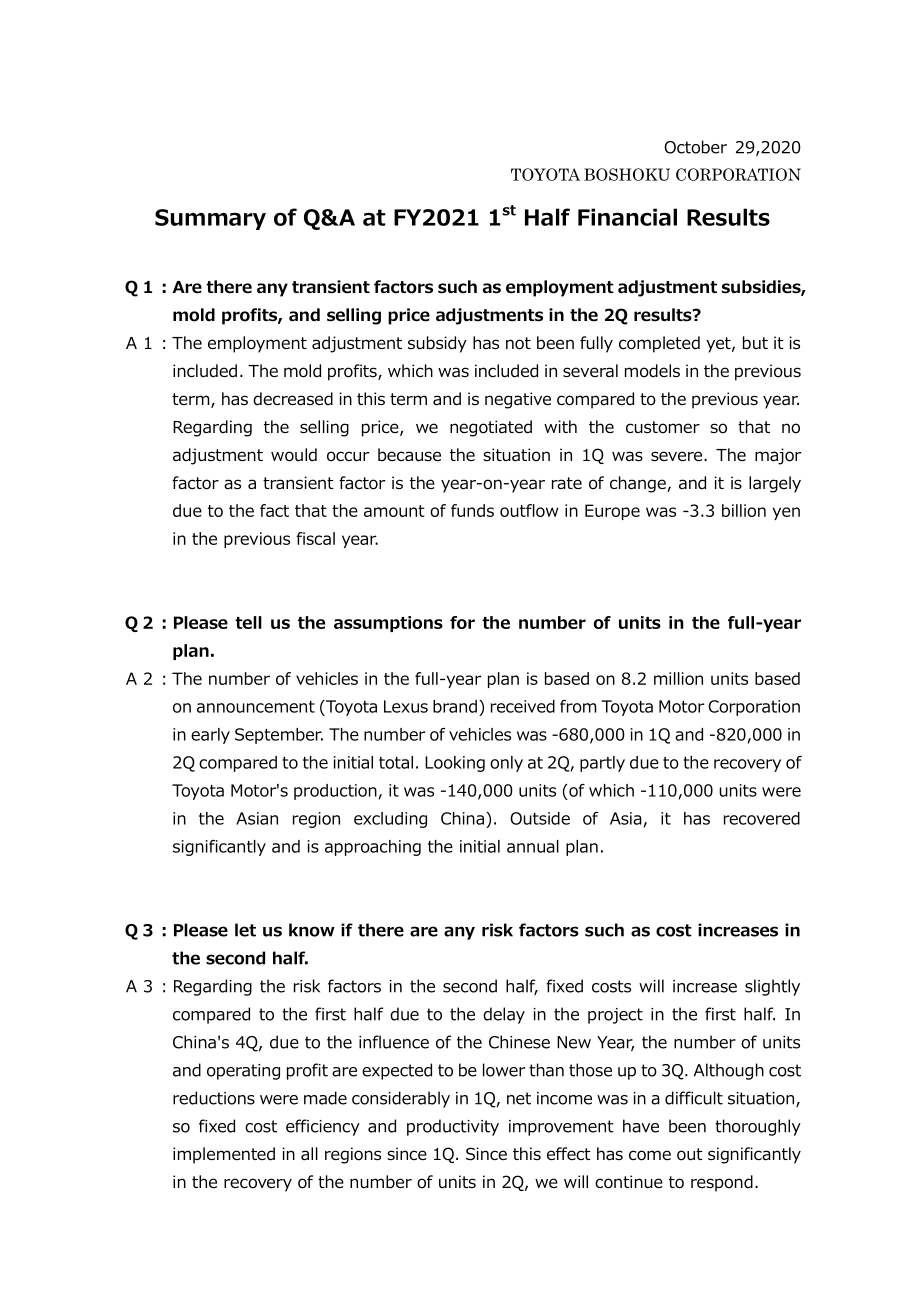 This page has height=1308, width=924. I want to click on Summary, so click(210, 219).
